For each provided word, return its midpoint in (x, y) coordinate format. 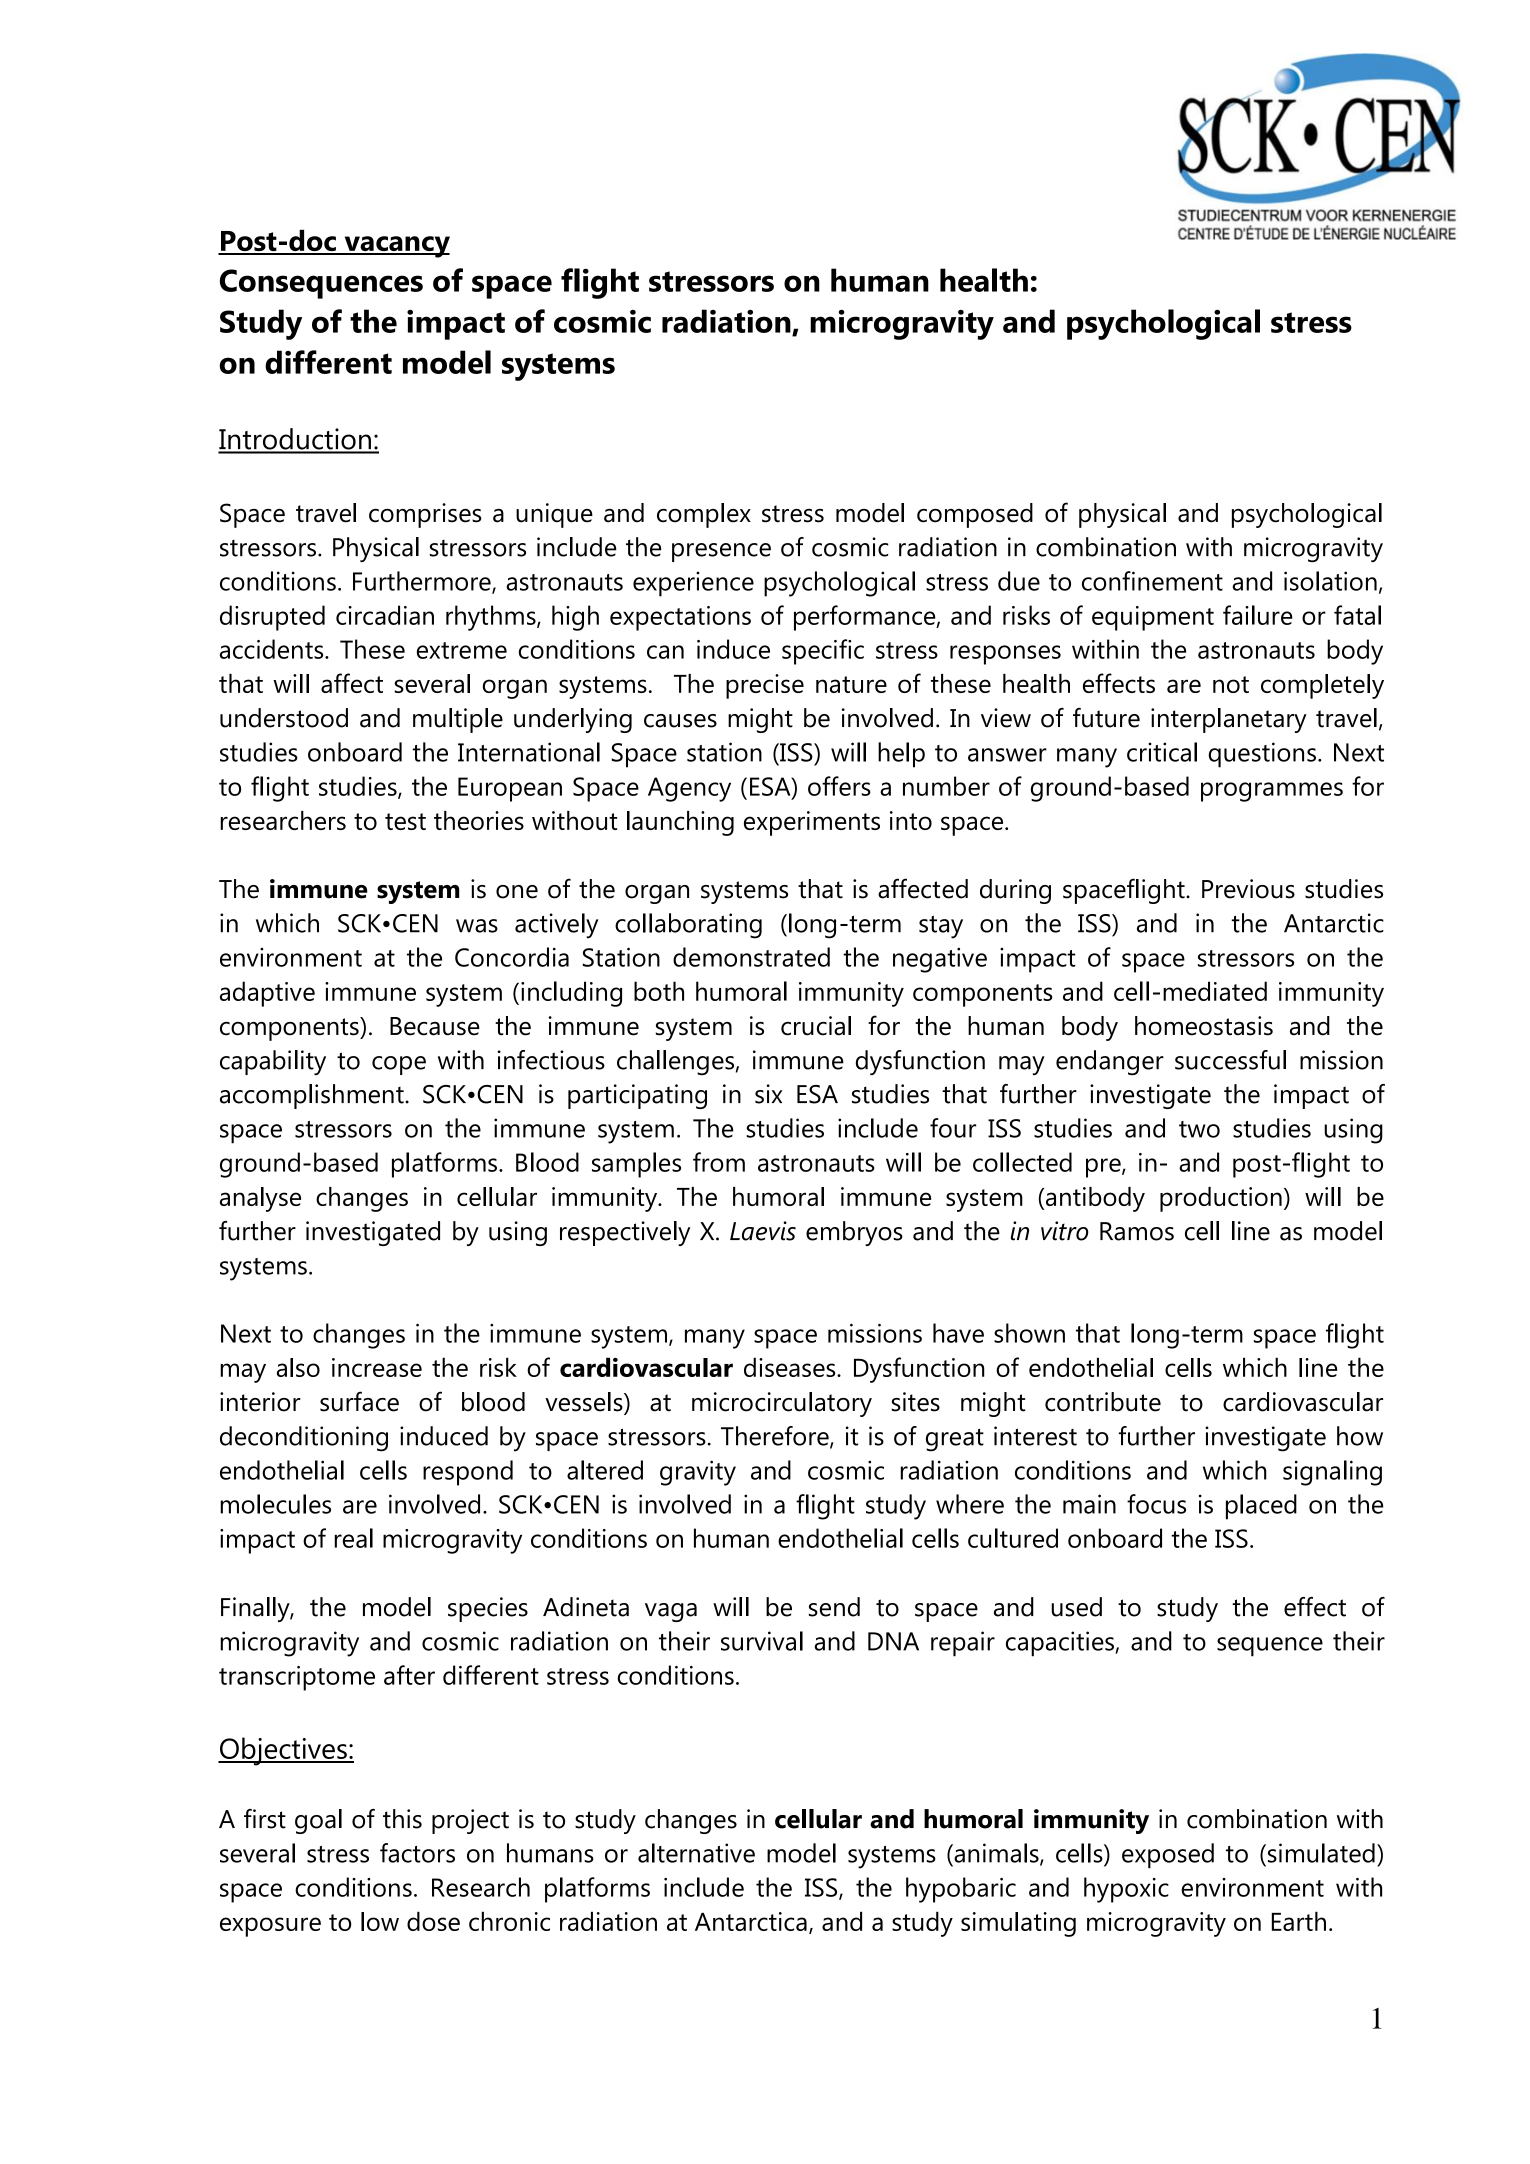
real (353, 1538)
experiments (812, 823)
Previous (1248, 889)
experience (693, 584)
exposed (1168, 1855)
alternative (696, 1853)
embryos (854, 1233)
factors (417, 1853)
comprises (425, 515)
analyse (260, 1199)
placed (1261, 1507)
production (1221, 1199)
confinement (1152, 581)
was (477, 926)
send (834, 1607)
